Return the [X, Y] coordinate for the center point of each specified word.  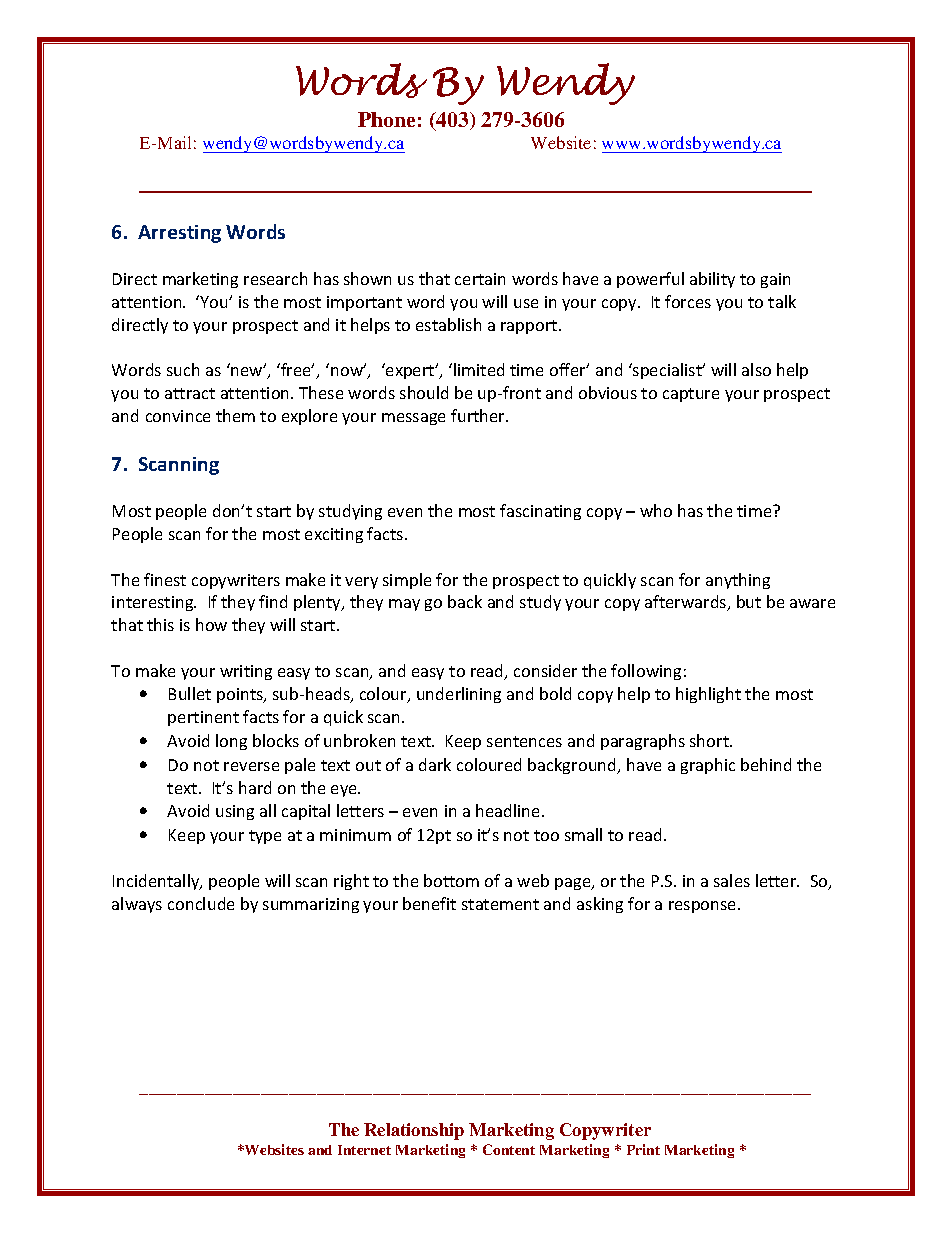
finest [165, 579]
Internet [364, 1150]
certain [480, 279]
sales [732, 880]
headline [509, 810]
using [235, 812]
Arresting [179, 234]
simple [407, 581]
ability [712, 280]
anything [738, 581]
